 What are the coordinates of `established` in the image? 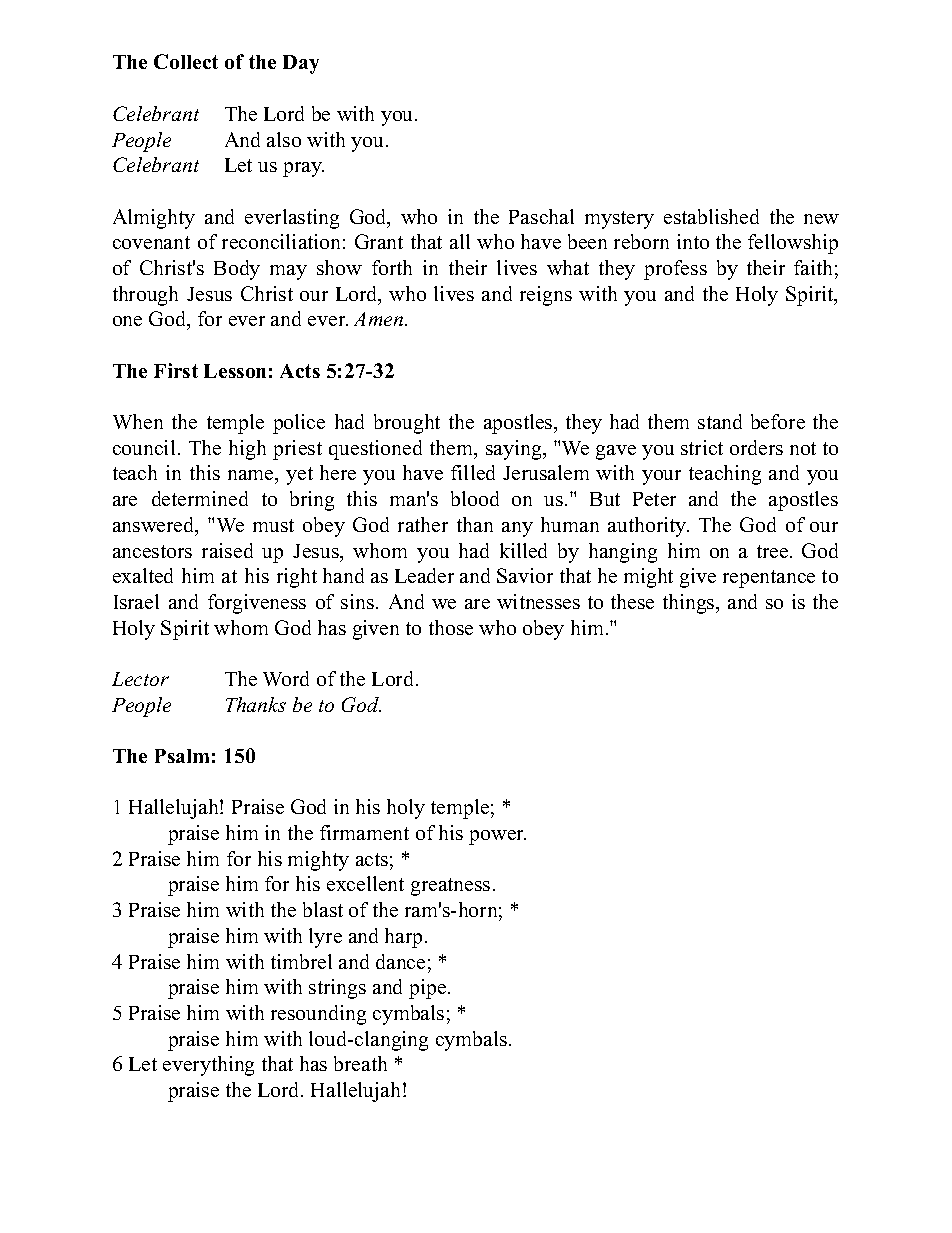 It's located at (711, 216).
